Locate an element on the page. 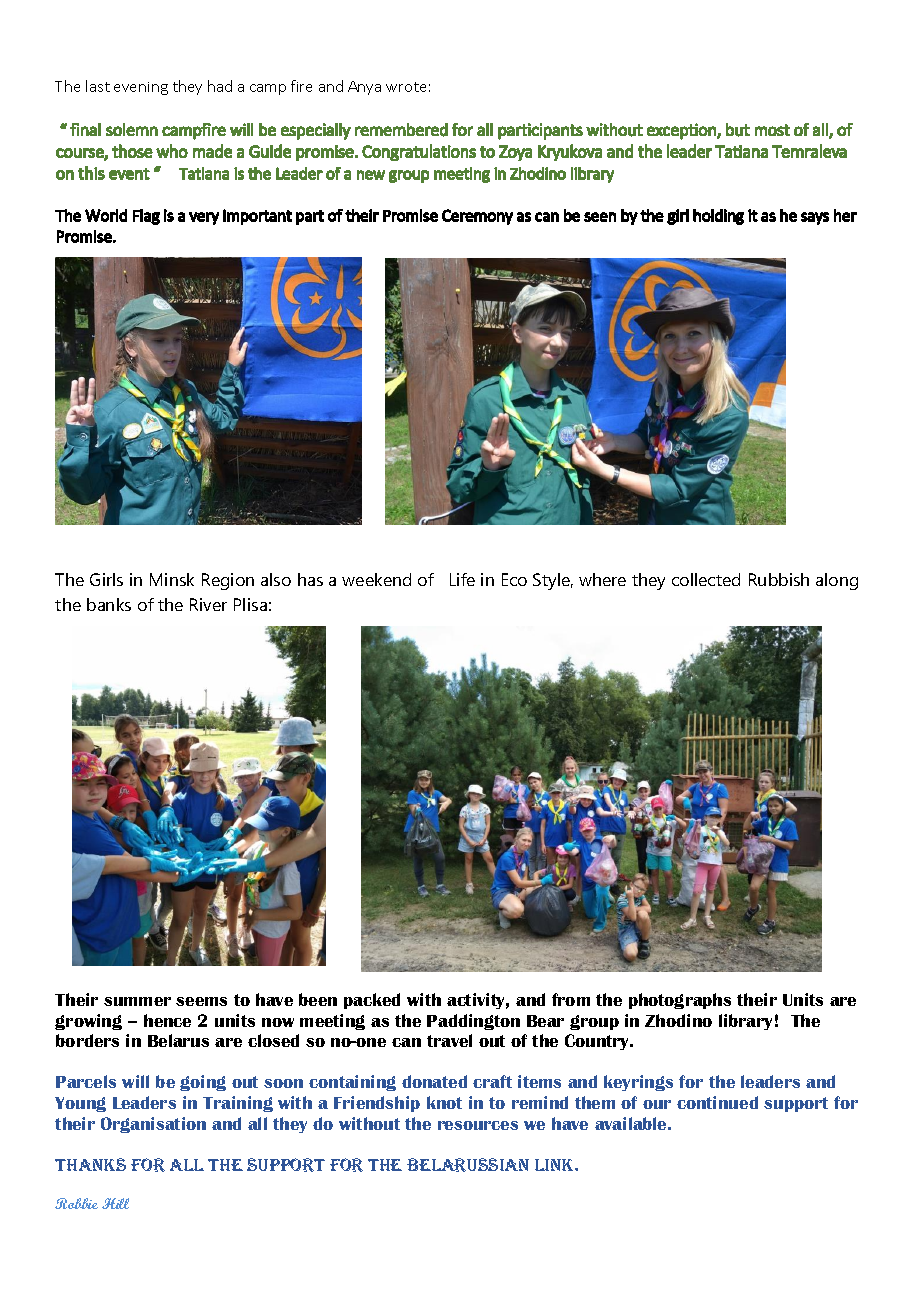 Image resolution: width=924 pixels, height=1308 pixels. summer is located at coordinates (137, 1001).
